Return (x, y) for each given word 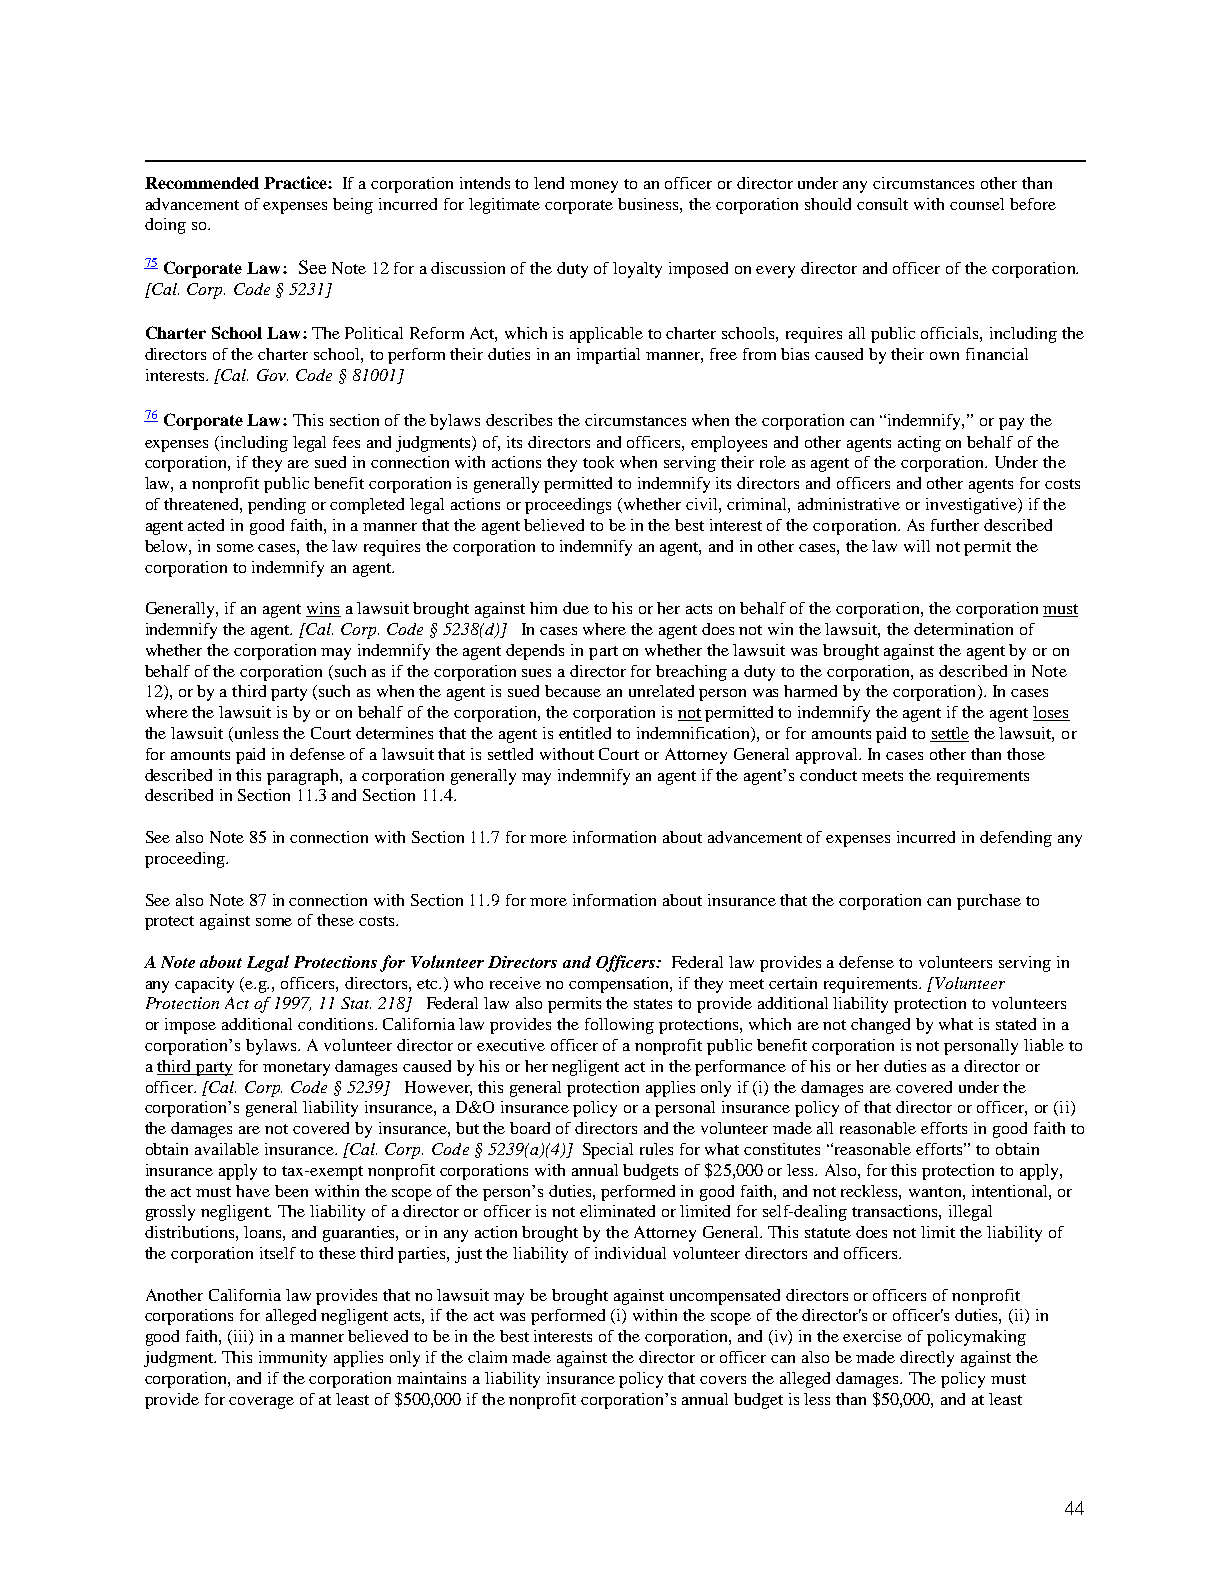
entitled (585, 733)
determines (394, 733)
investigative (972, 506)
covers (723, 1380)
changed (880, 1026)
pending (277, 506)
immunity (293, 1359)
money (594, 187)
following (619, 1026)
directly (927, 1359)
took (598, 462)
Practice (296, 182)
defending (1016, 839)
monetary (296, 1069)
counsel (977, 204)
